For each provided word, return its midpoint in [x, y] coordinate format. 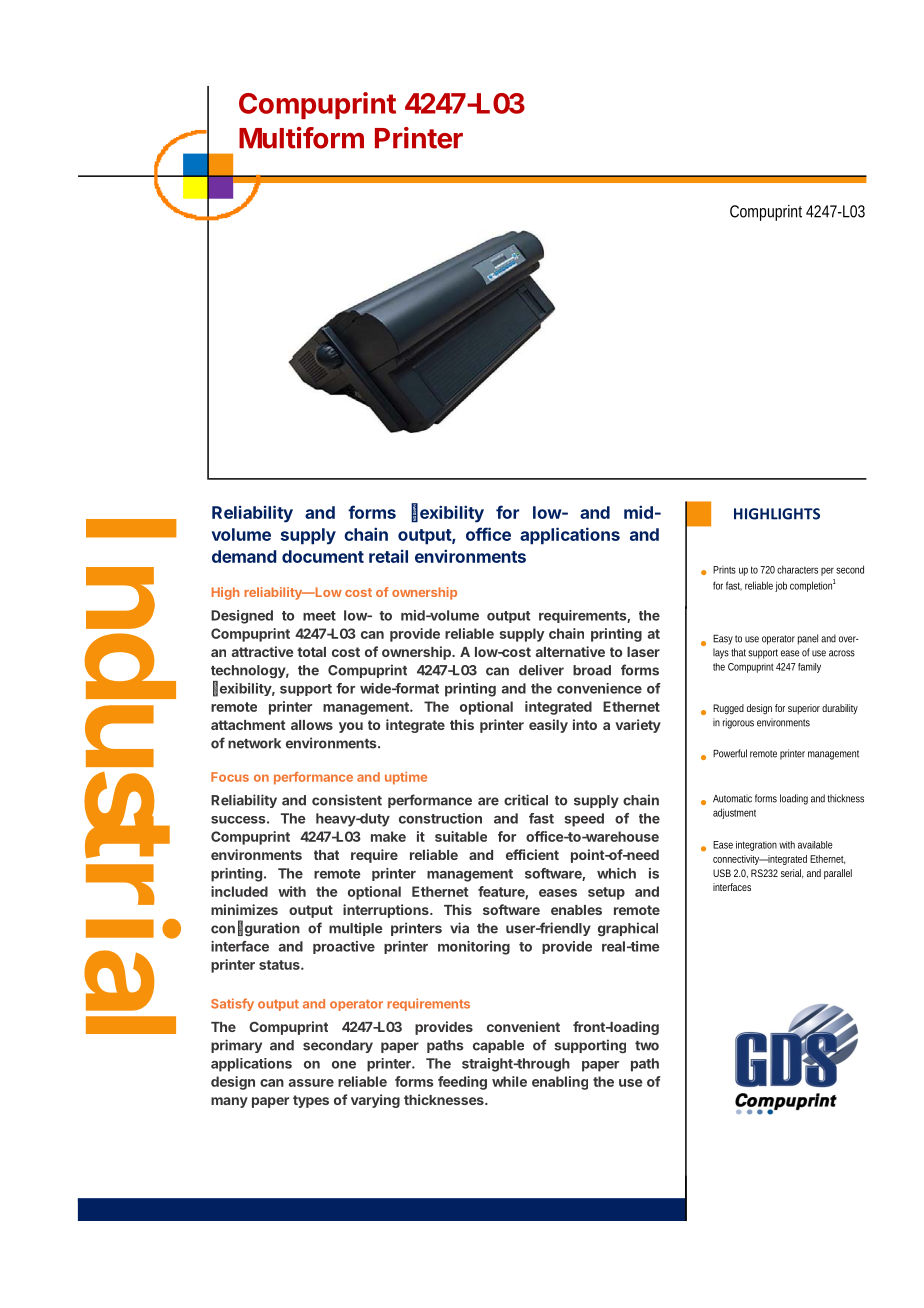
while [509, 1081]
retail [388, 556]
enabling [560, 1083]
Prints [724, 570]
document [323, 556]
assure [311, 1083]
